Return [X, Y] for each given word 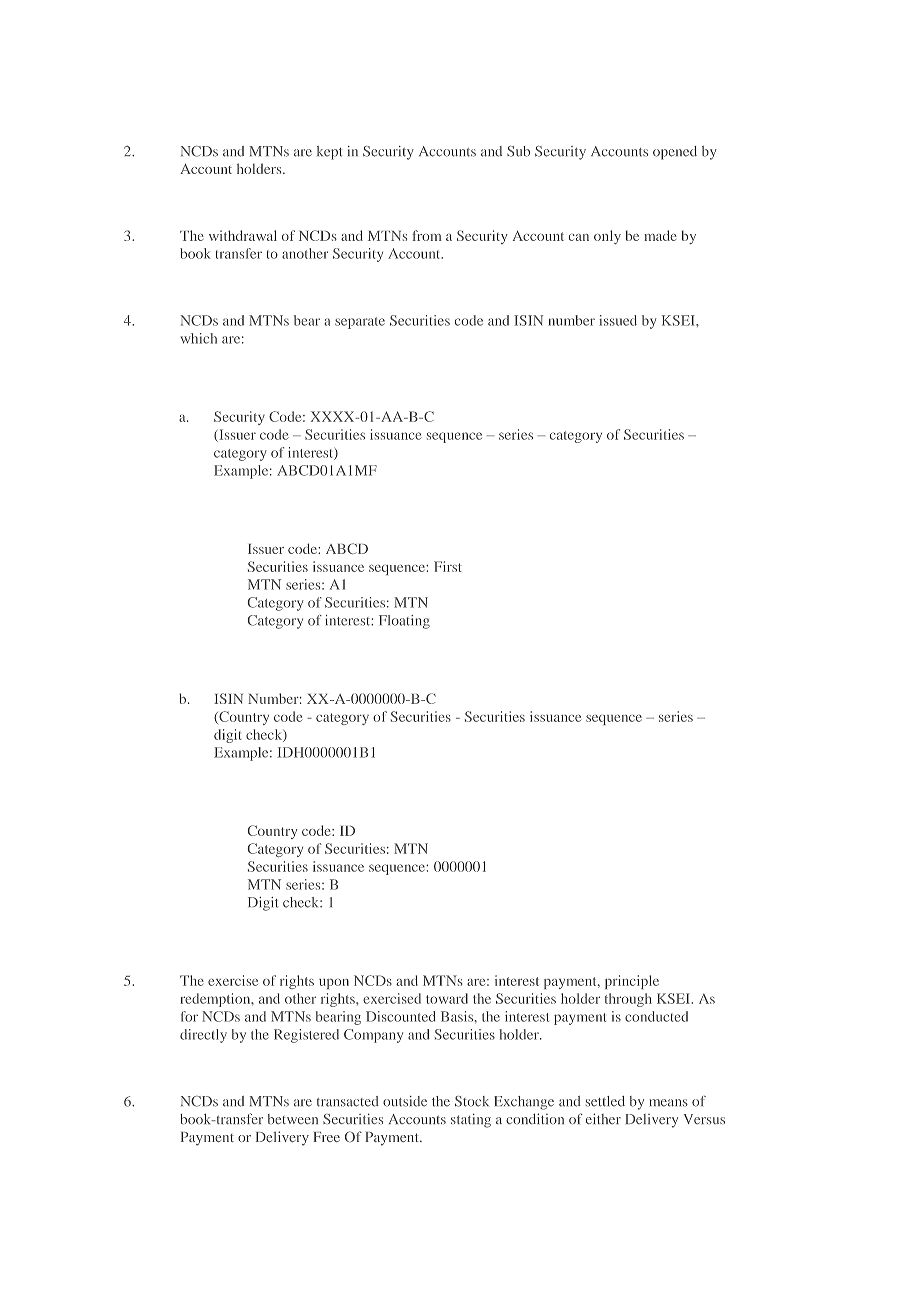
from [426, 235]
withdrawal [243, 235]
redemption [216, 1000]
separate [360, 323]
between [293, 1119]
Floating [404, 622]
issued [618, 320]
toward [447, 998]
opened [675, 153]
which [199, 338]
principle [632, 982]
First [448, 566]
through [628, 1000]
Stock [472, 1101]
